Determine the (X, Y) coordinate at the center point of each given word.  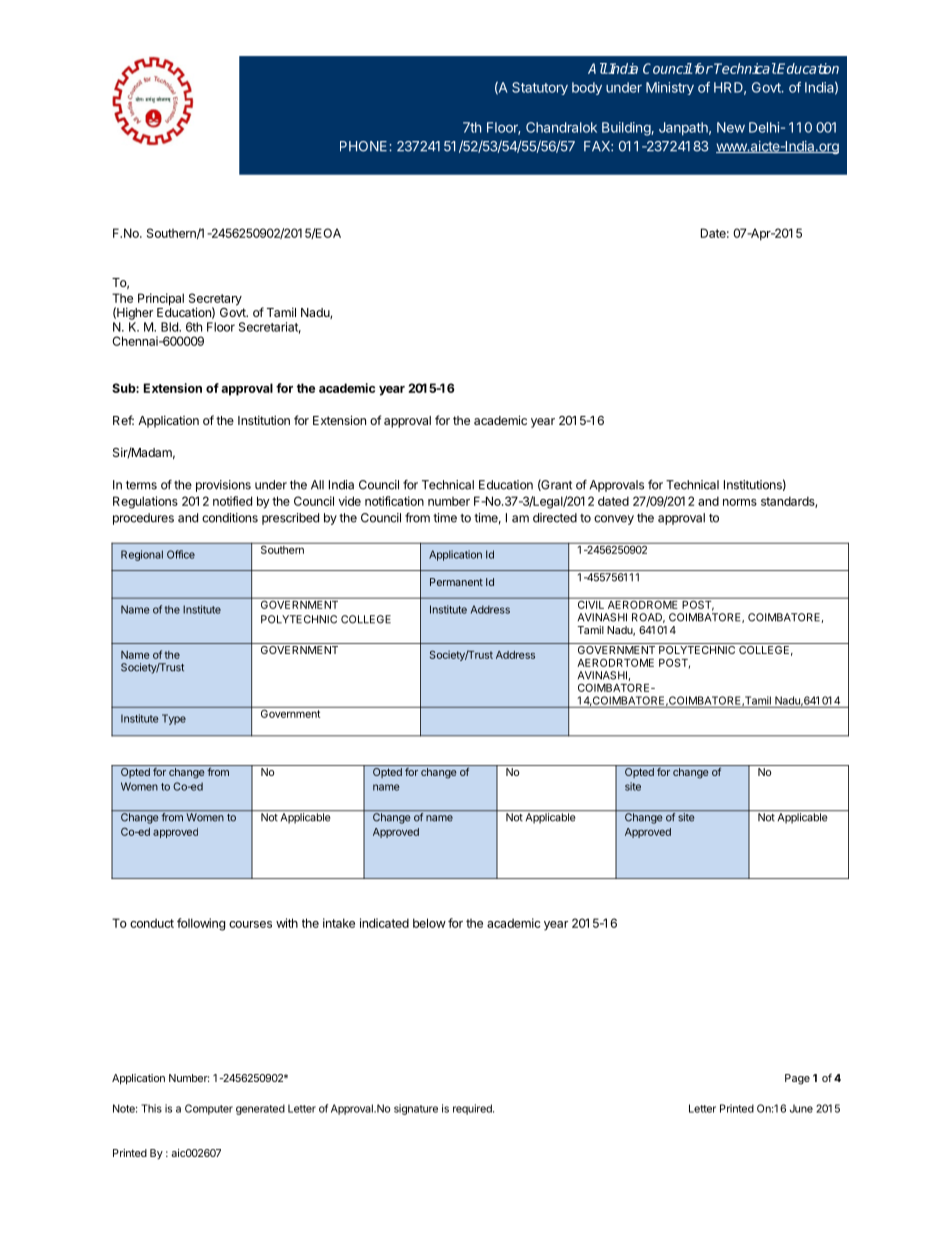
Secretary (215, 300)
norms (740, 502)
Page (797, 1079)
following (201, 924)
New (731, 127)
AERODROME (642, 603)
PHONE (365, 146)
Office (181, 554)
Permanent (456, 582)
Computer (209, 1109)
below (429, 923)
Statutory (540, 88)
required (473, 1109)
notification (394, 501)
